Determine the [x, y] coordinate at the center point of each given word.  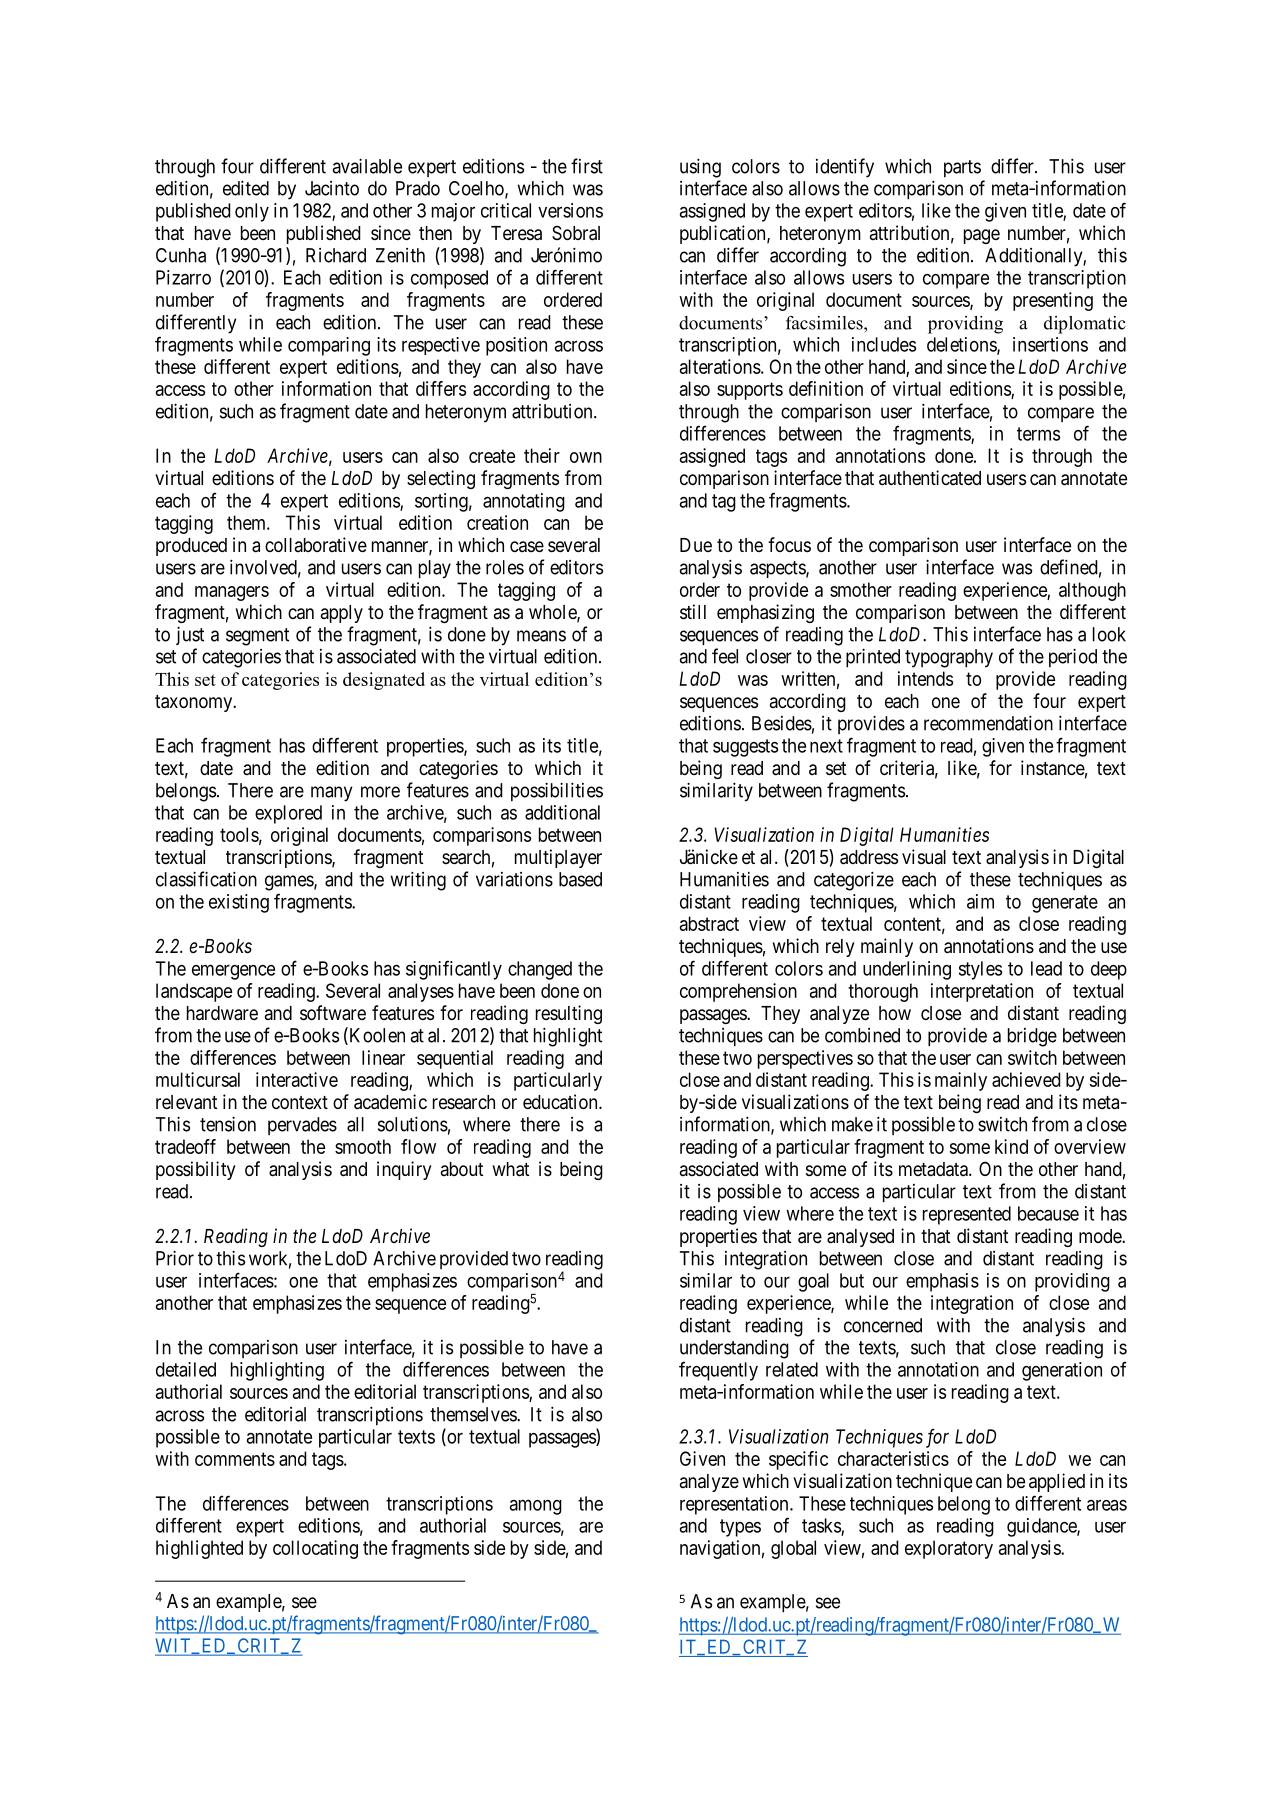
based [580, 879]
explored [288, 814]
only [252, 212]
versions [570, 210]
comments [235, 1459]
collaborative [316, 545]
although [1092, 591]
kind [1011, 1146]
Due [696, 545]
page [982, 236]
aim [980, 901]
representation [735, 1505]
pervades [302, 1126]
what [511, 1169]
